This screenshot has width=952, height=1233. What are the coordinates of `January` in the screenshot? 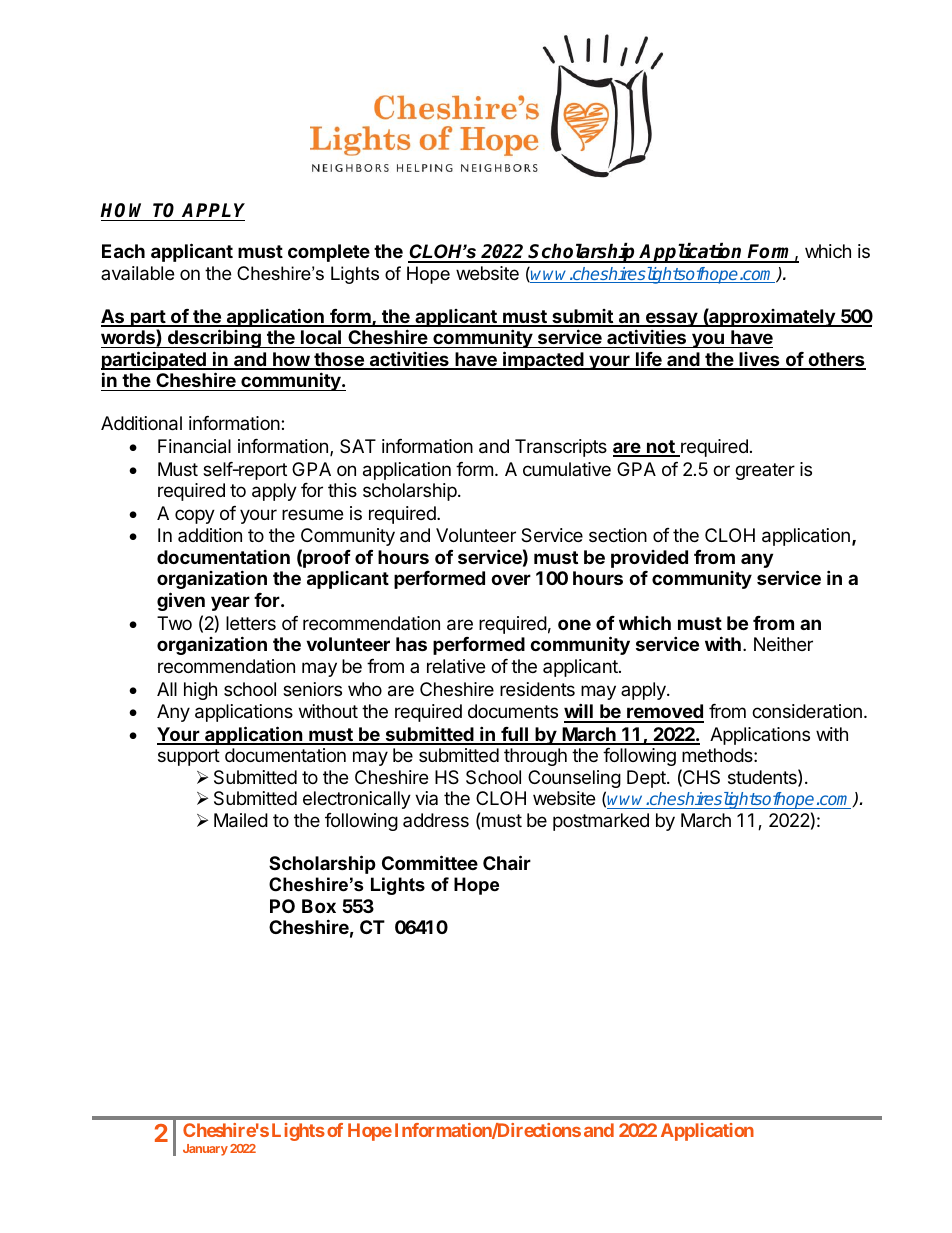 It's located at (205, 1150).
